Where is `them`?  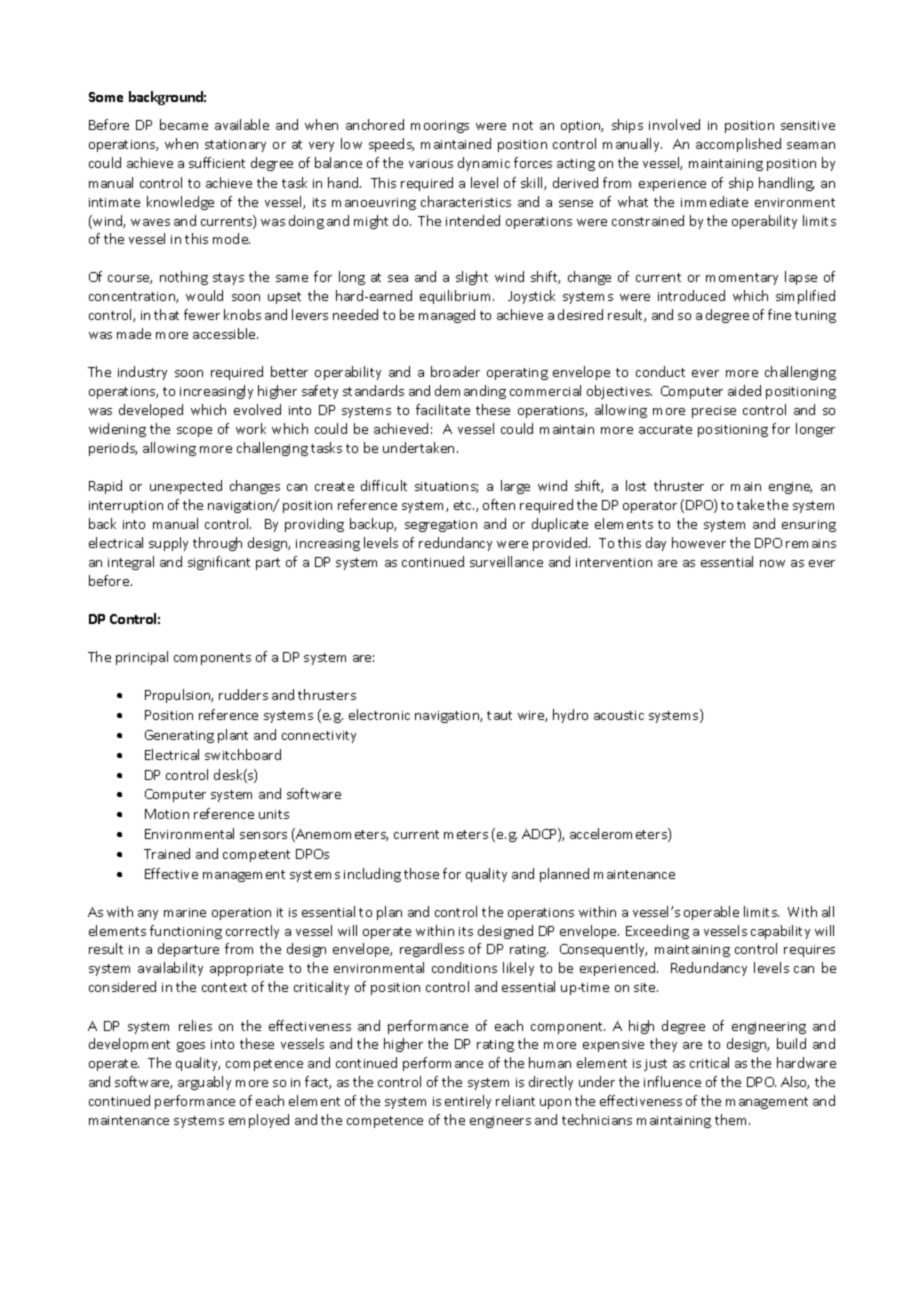 them is located at coordinates (732, 1119).
